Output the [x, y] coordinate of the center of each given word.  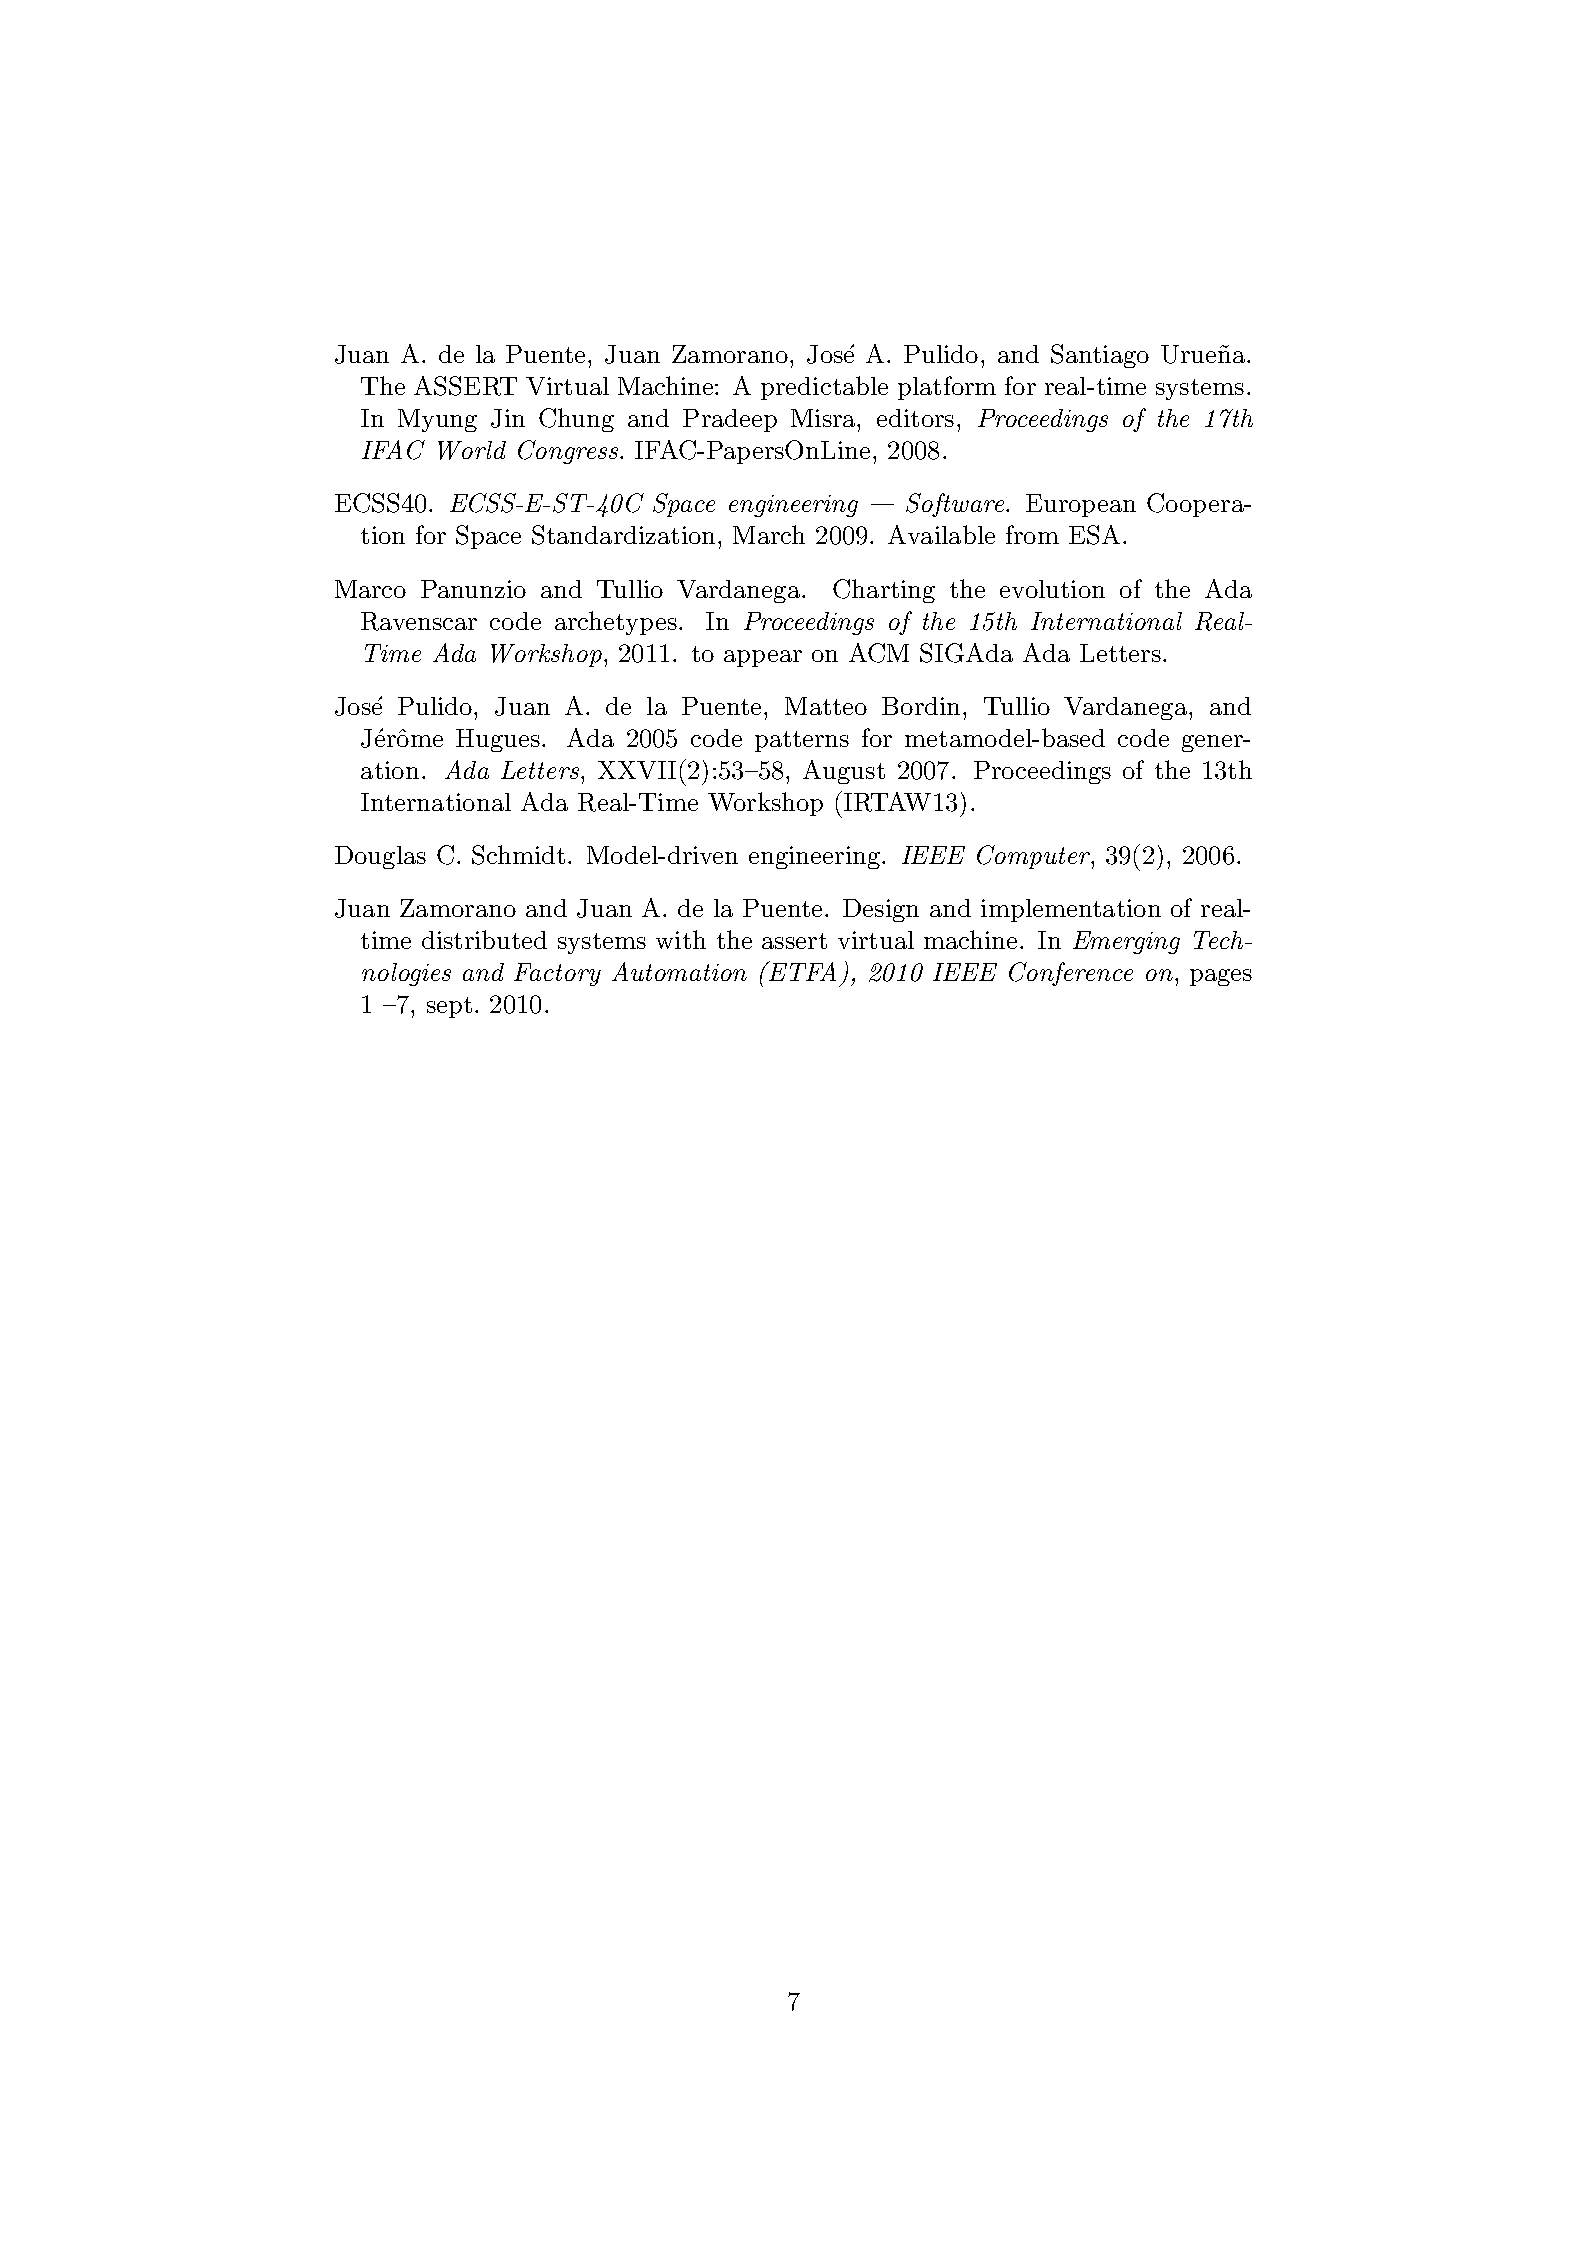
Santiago [1100, 356]
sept [449, 1007]
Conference [1071, 974]
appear [763, 658]
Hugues [498, 740]
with [681, 939]
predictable [824, 388]
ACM [879, 653]
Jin [508, 418]
